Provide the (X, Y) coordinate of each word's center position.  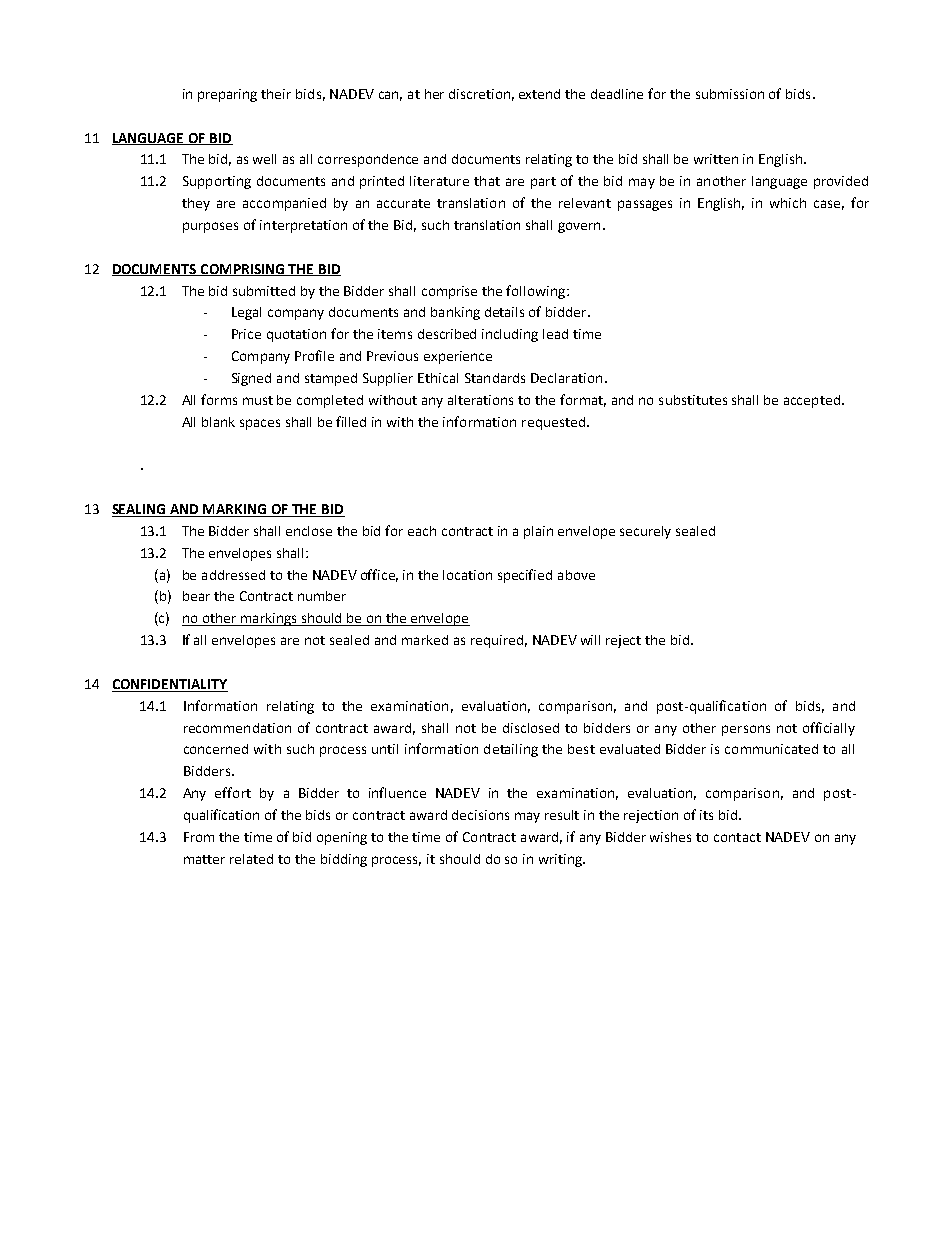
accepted (812, 401)
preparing (227, 95)
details (504, 312)
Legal (246, 313)
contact (737, 837)
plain (538, 532)
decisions (480, 815)
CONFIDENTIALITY (170, 685)
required (497, 641)
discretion (479, 94)
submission (730, 94)
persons (746, 730)
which (788, 203)
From (199, 837)
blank (218, 422)
